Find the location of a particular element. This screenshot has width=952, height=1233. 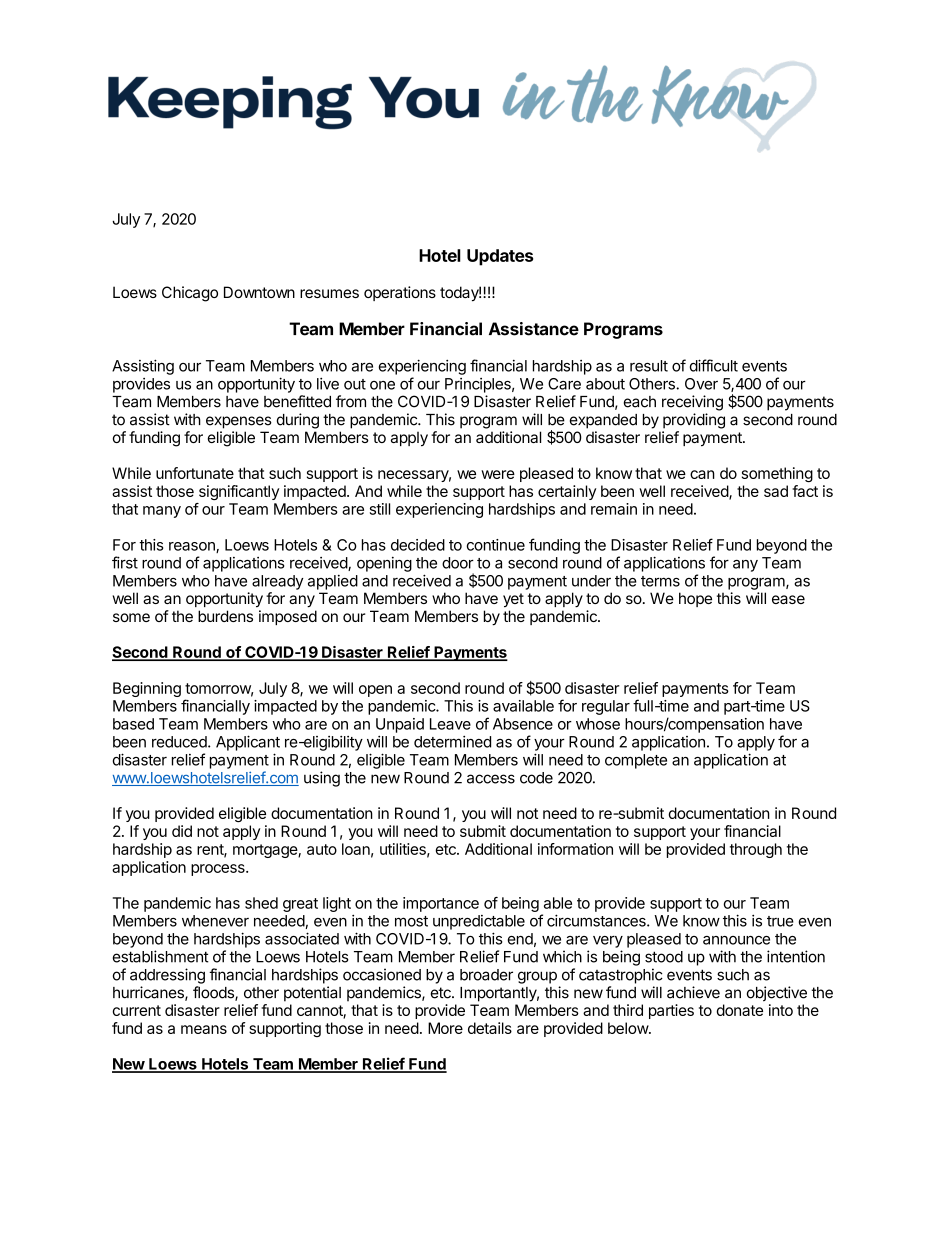

regular is located at coordinates (606, 707).
